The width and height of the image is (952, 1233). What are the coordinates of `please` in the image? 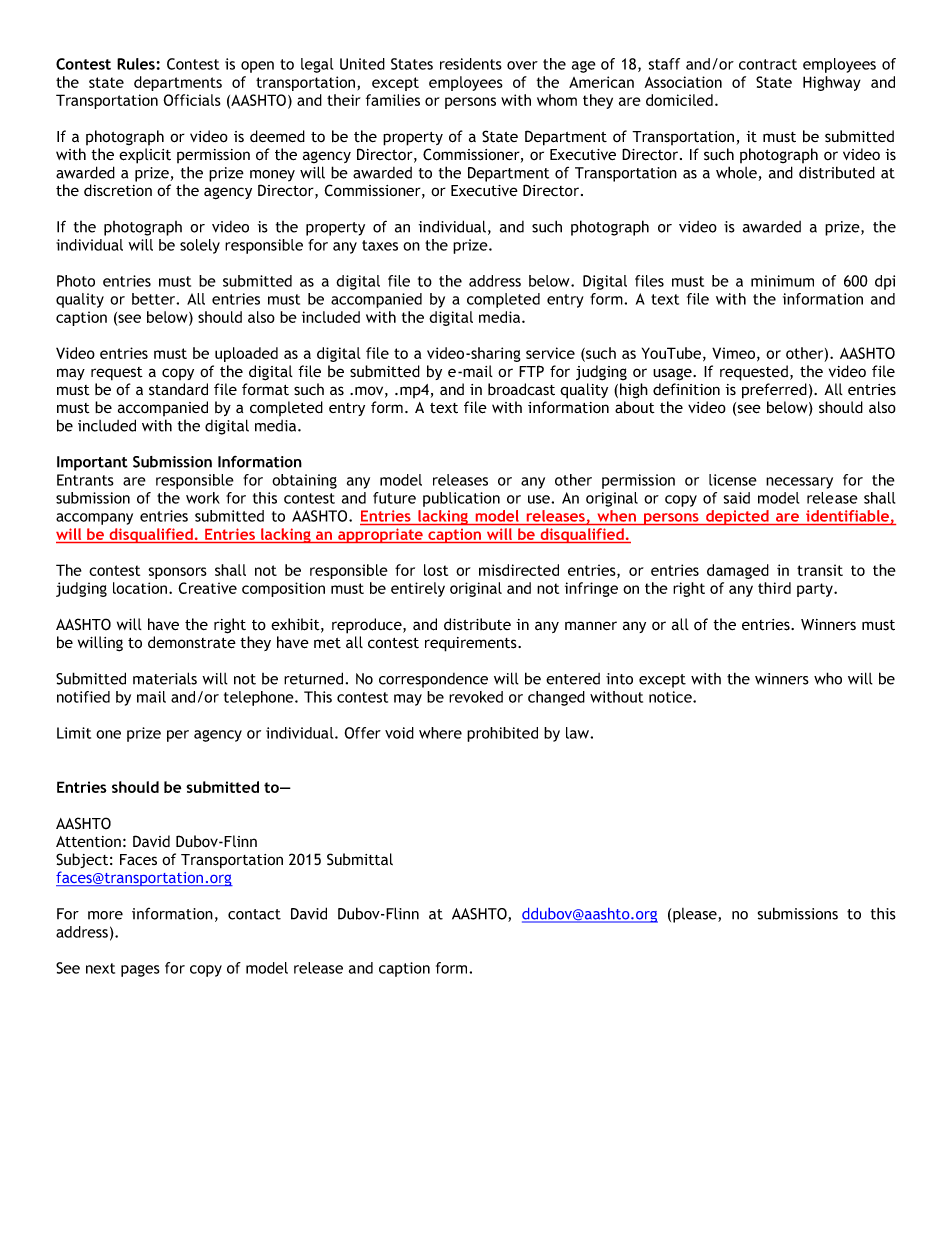 It's located at (696, 915).
